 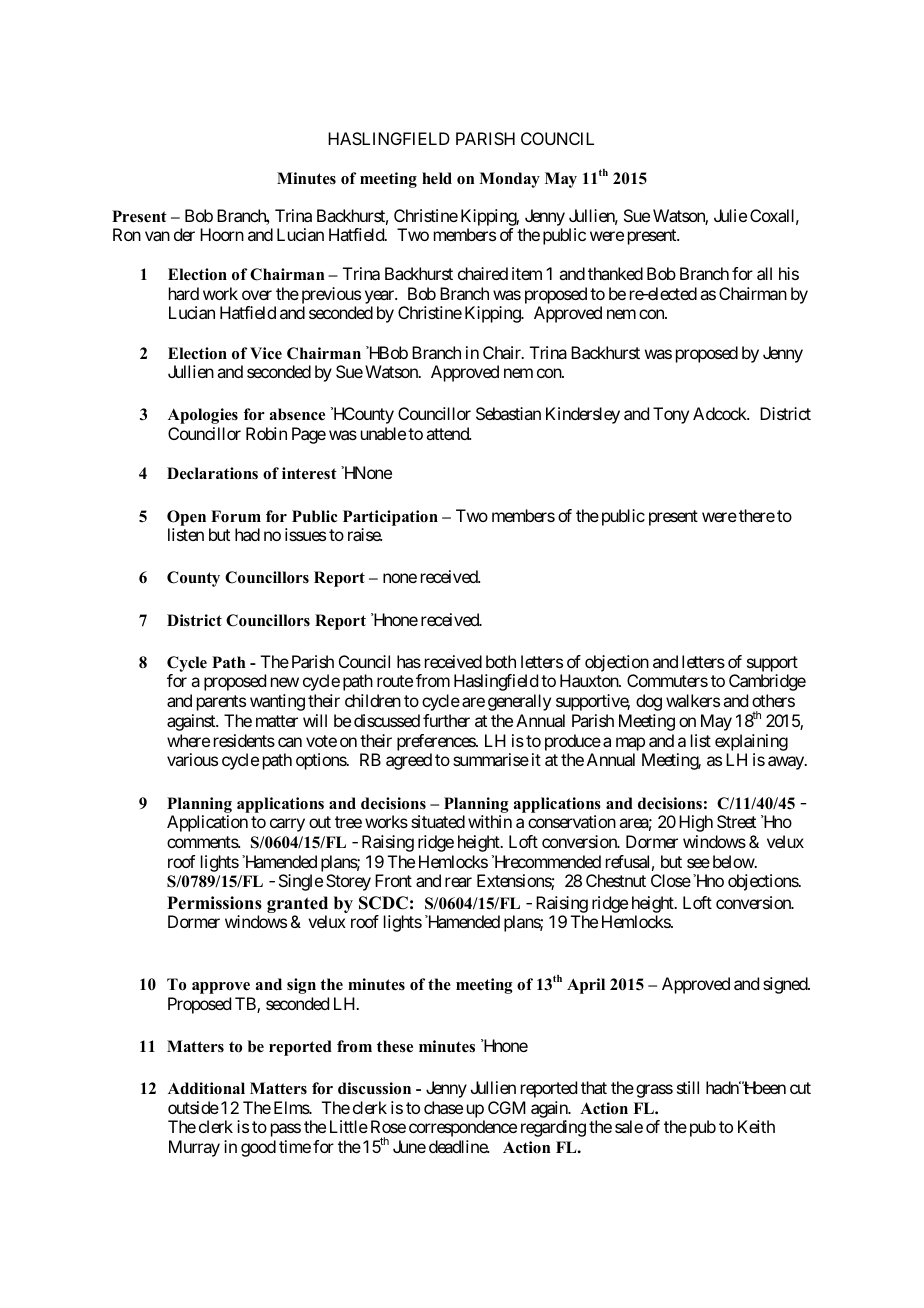 What do you see at coordinates (236, 516) in the screenshot?
I see `Forum` at bounding box center [236, 516].
